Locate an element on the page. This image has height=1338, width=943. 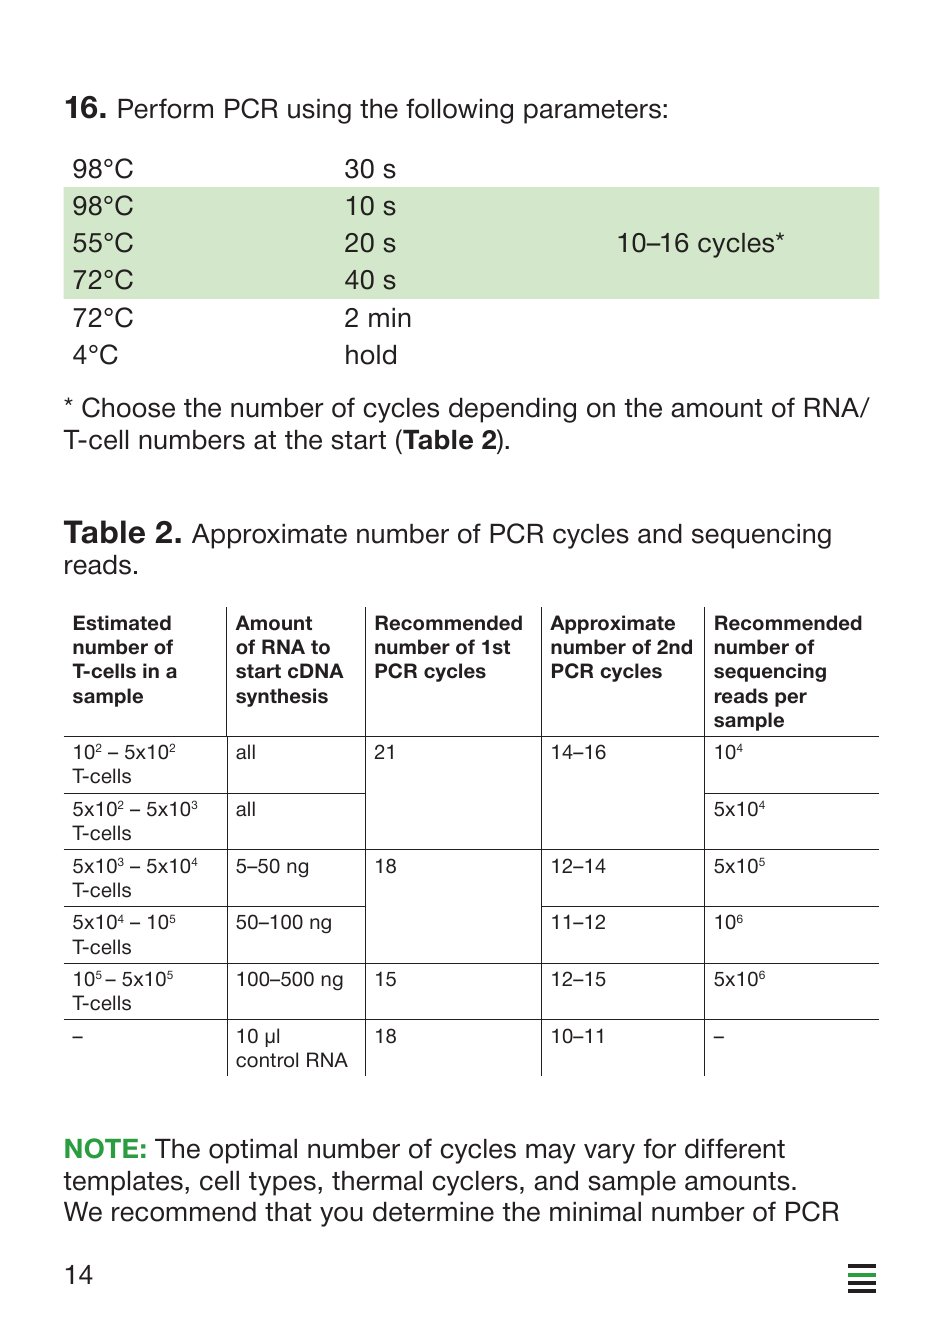
Choose is located at coordinates (128, 407).
